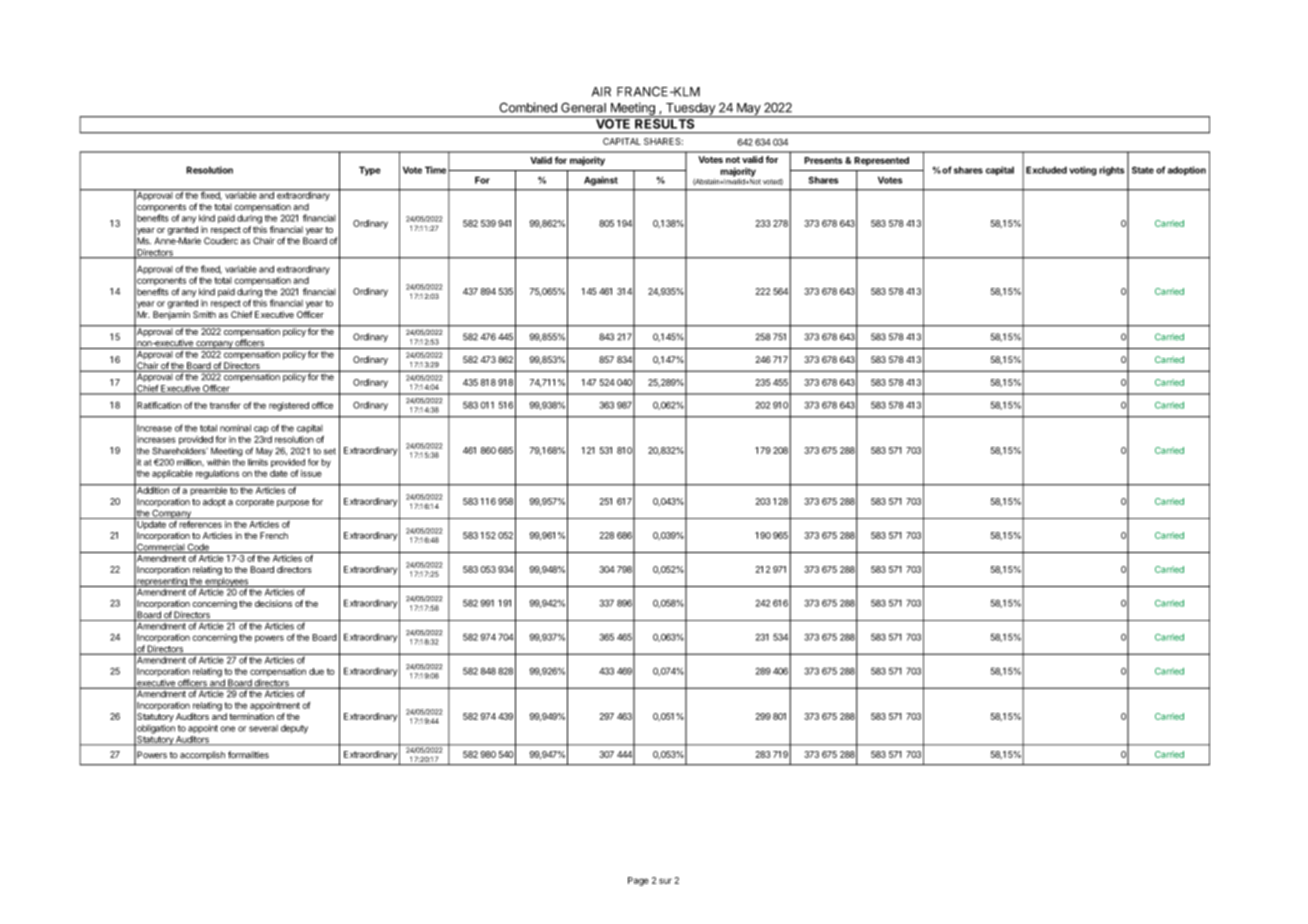 Image resolution: width=1308 pixels, height=924 pixels. Describe the element at coordinates (330, 451) in the screenshot. I see `set` at that location.
